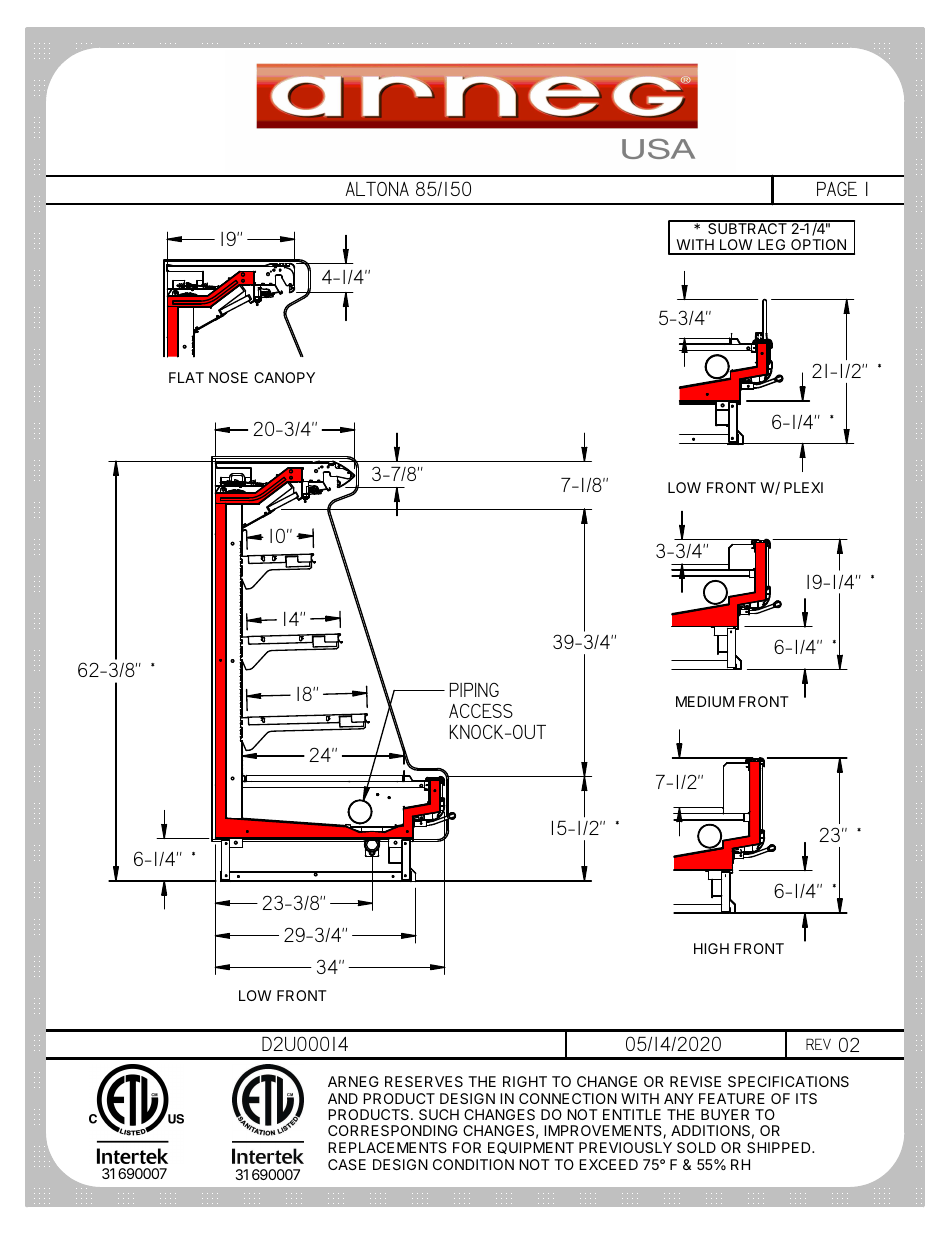  What do you see at coordinates (747, 227) in the screenshot?
I see `SUBTRACT` at bounding box center [747, 227].
